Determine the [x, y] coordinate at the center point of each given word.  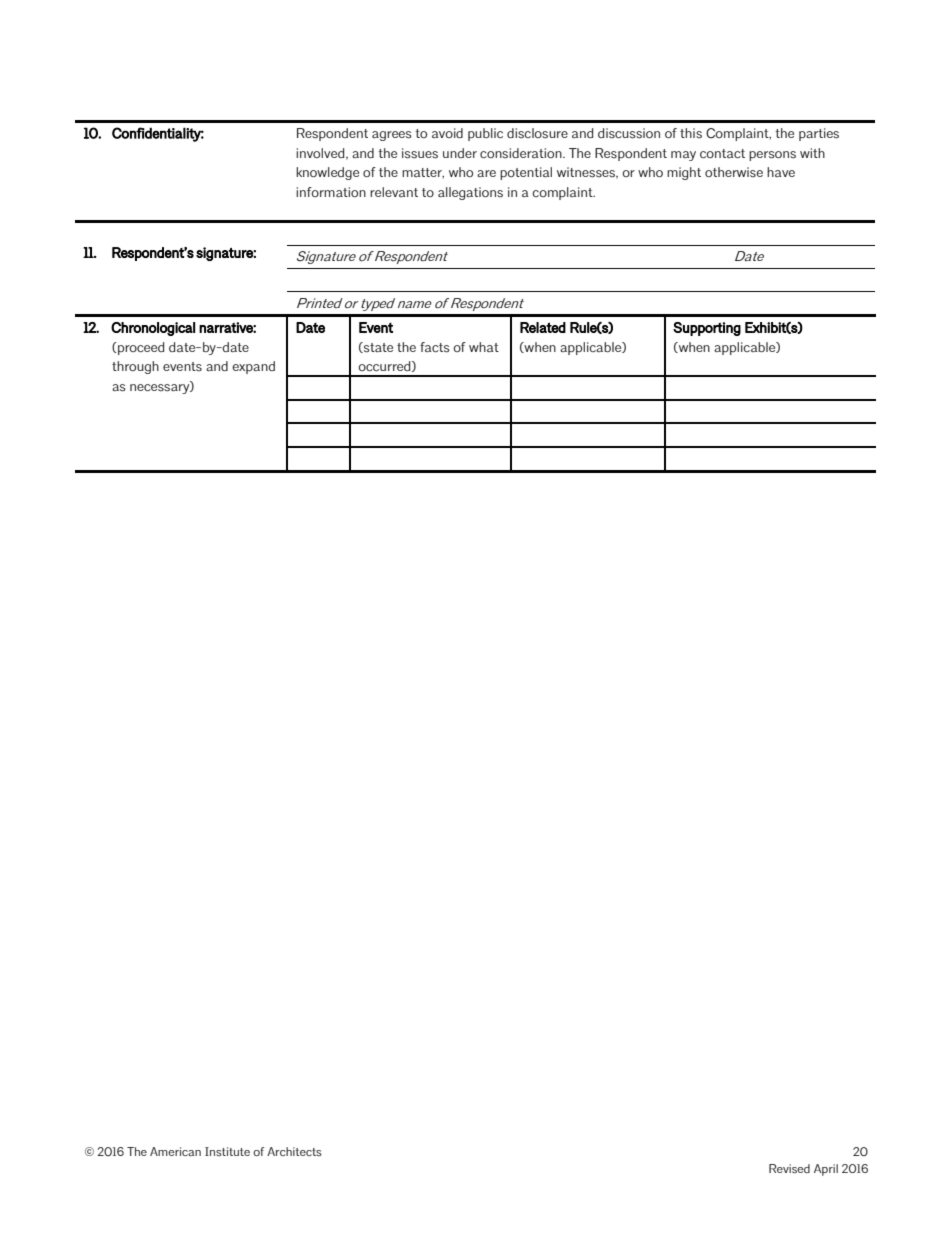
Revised [789, 1169]
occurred [385, 366]
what [484, 347]
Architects [294, 1151]
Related [543, 327]
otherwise [734, 172]
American [175, 1151]
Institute [227, 1151]
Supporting [707, 329]
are [486, 173]
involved [321, 154]
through [135, 367]
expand [253, 367]
